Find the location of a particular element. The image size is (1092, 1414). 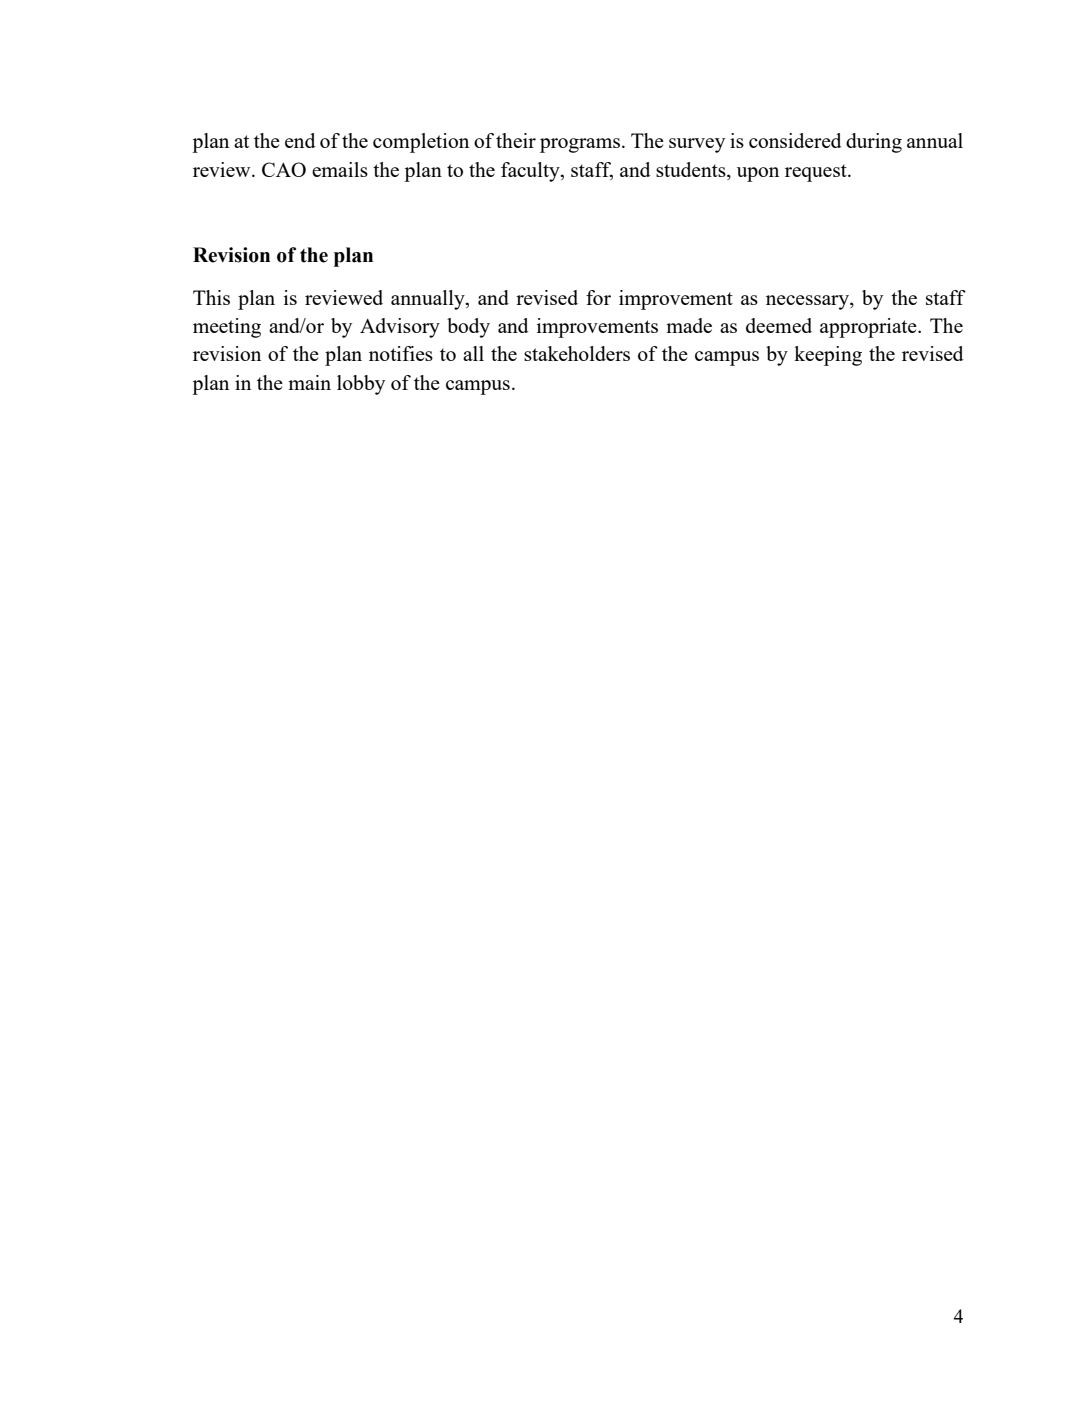

for is located at coordinates (598, 297).
